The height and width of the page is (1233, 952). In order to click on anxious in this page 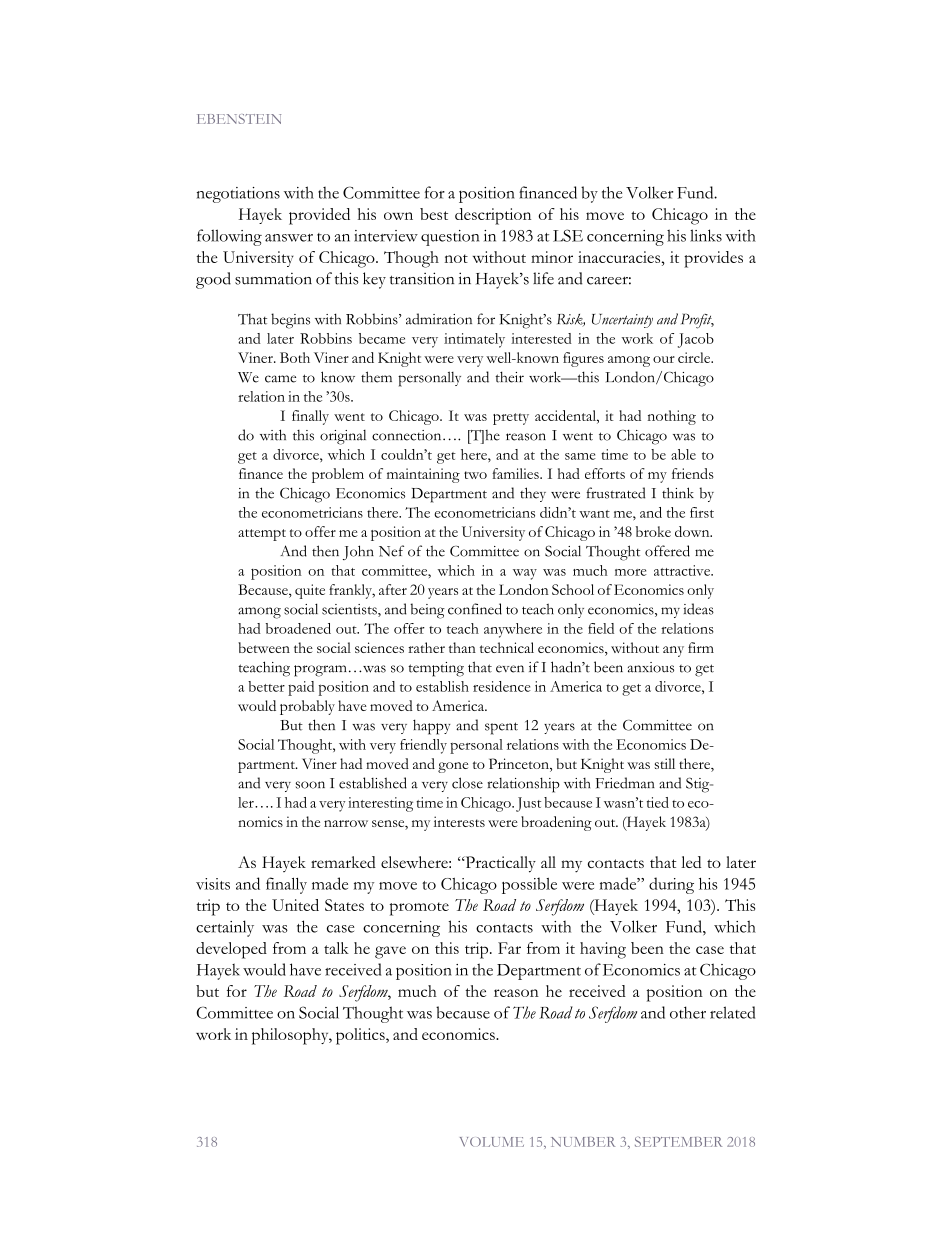, I will do `click(651, 667)`.
